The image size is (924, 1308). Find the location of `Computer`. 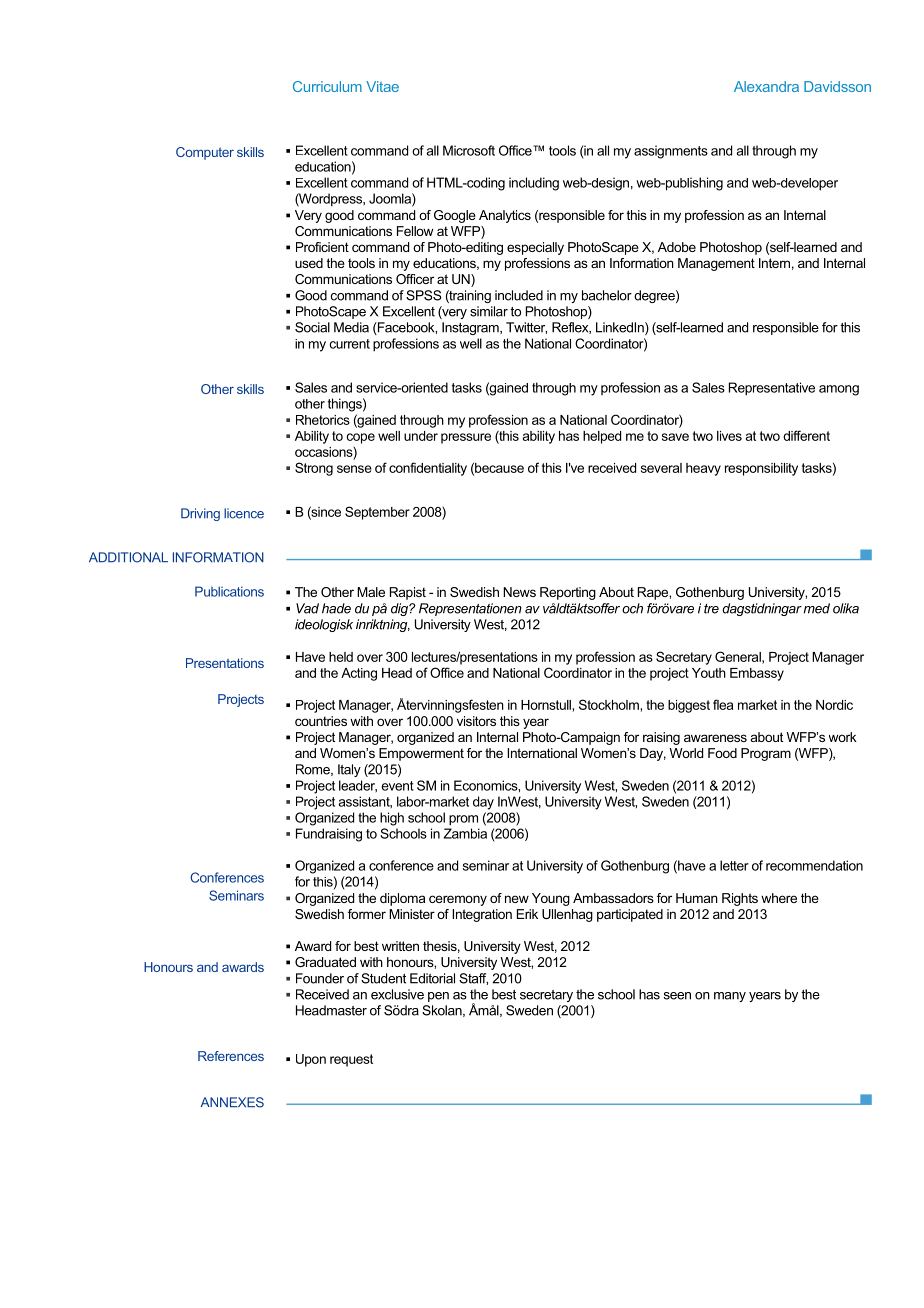

Computer is located at coordinates (205, 153).
